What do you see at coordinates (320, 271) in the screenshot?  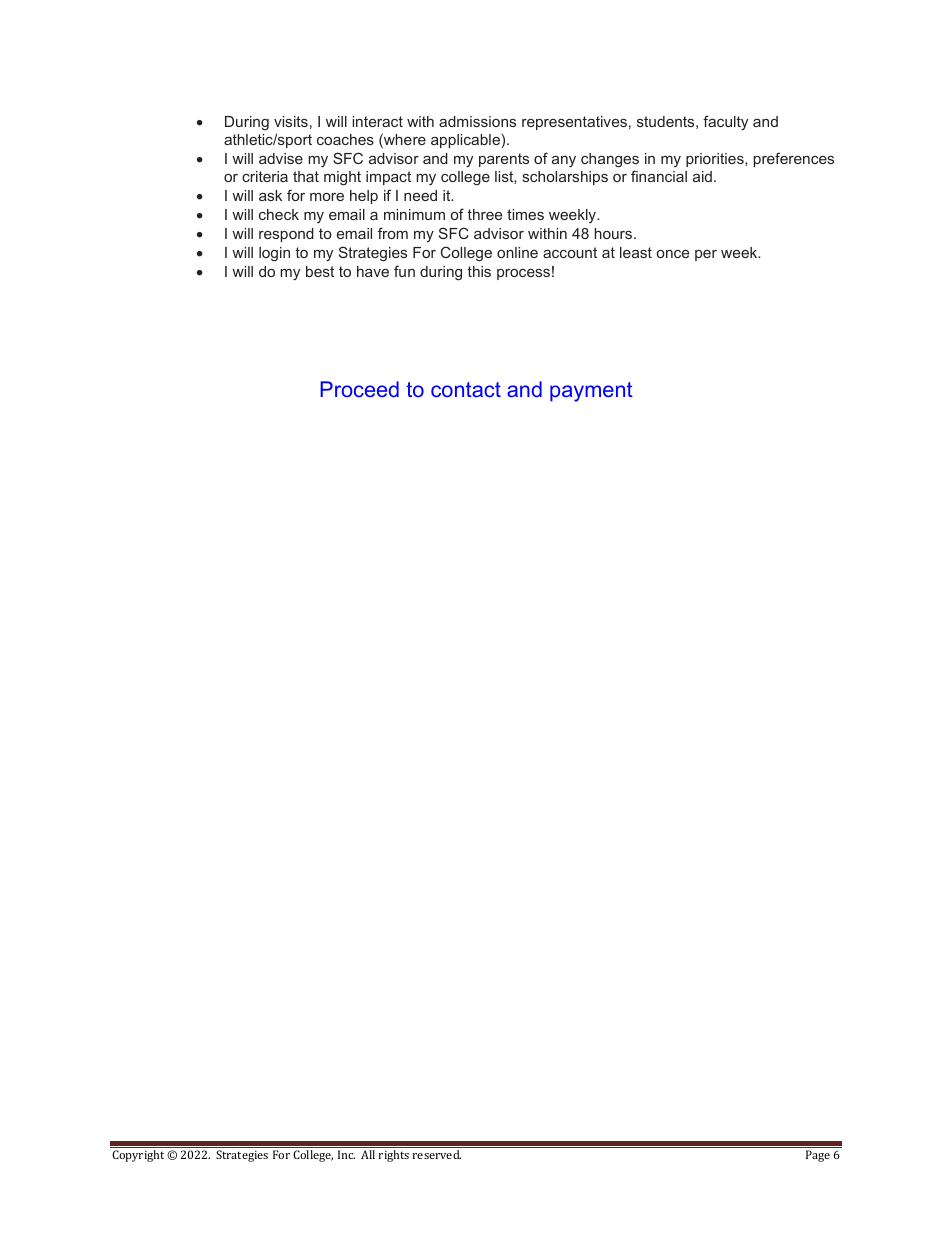 I see `best` at bounding box center [320, 271].
